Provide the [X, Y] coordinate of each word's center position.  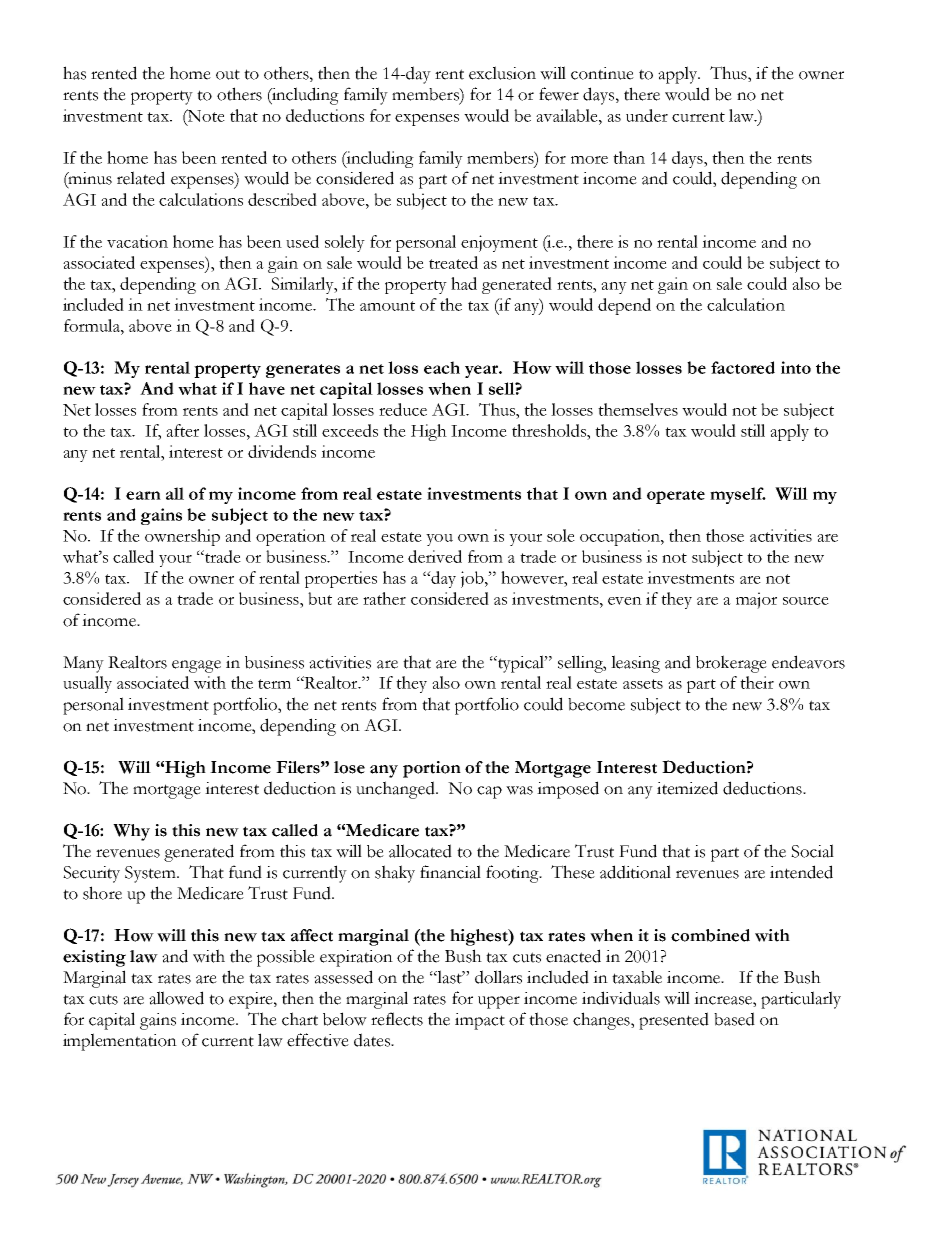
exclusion [502, 73]
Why [131, 832]
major [756, 600]
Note [205, 115]
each [442, 367]
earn [143, 495]
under [647, 115]
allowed [176, 998]
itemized [687, 788]
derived [435, 556]
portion [432, 769]
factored [743, 367]
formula [93, 325]
